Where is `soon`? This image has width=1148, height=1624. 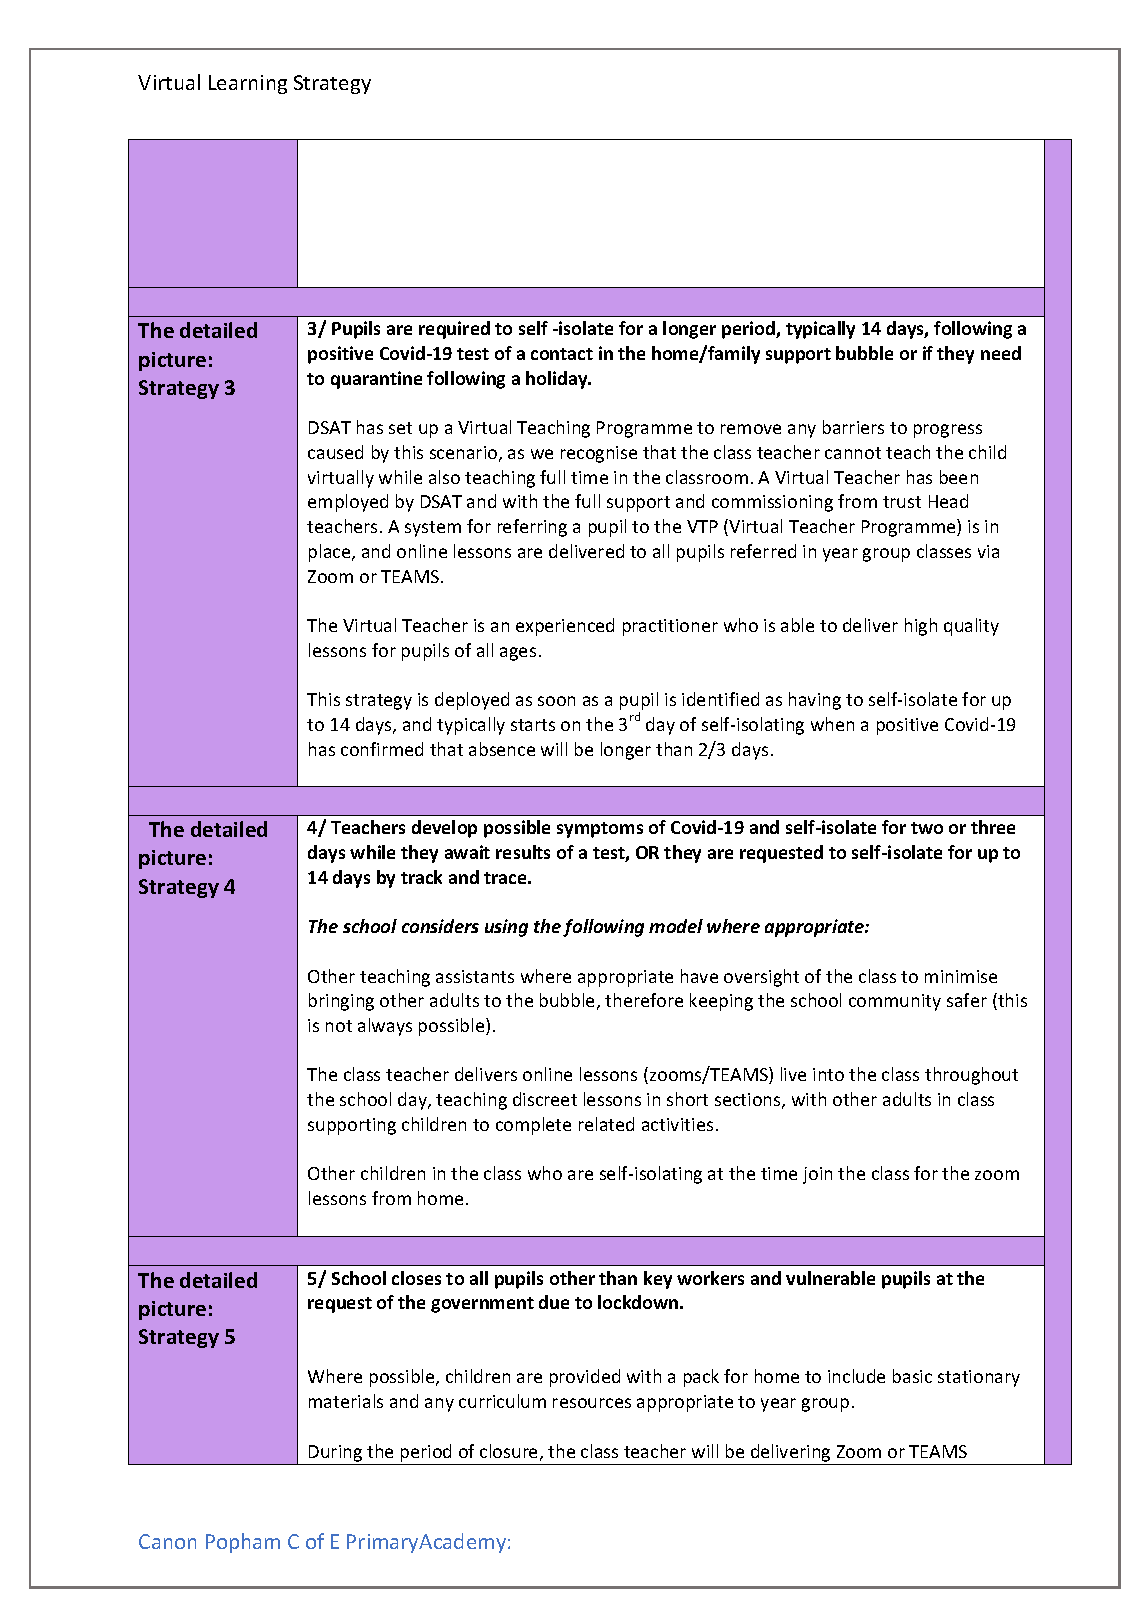
soon is located at coordinates (556, 701).
